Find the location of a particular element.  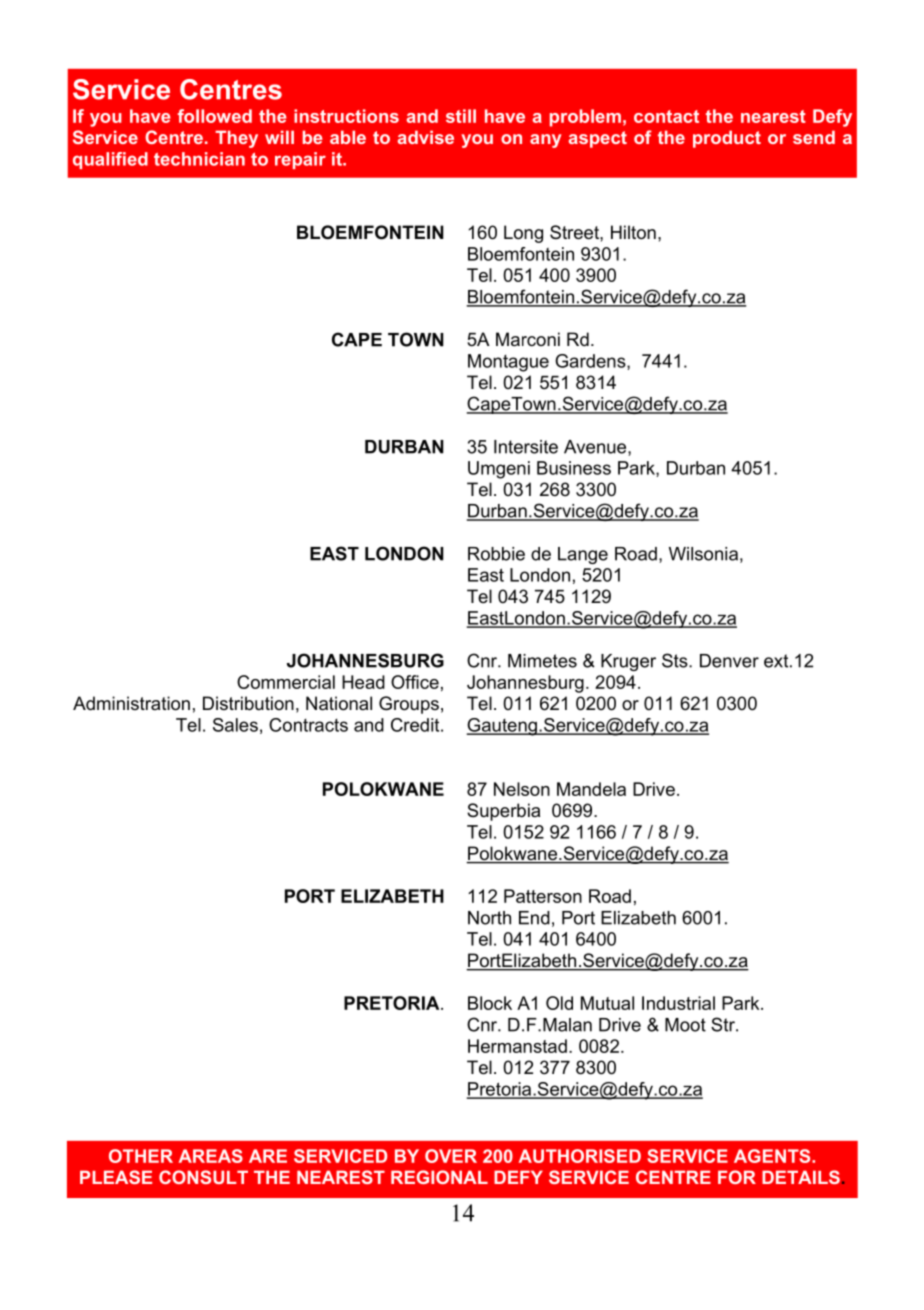

Distribution is located at coordinates (248, 703).
